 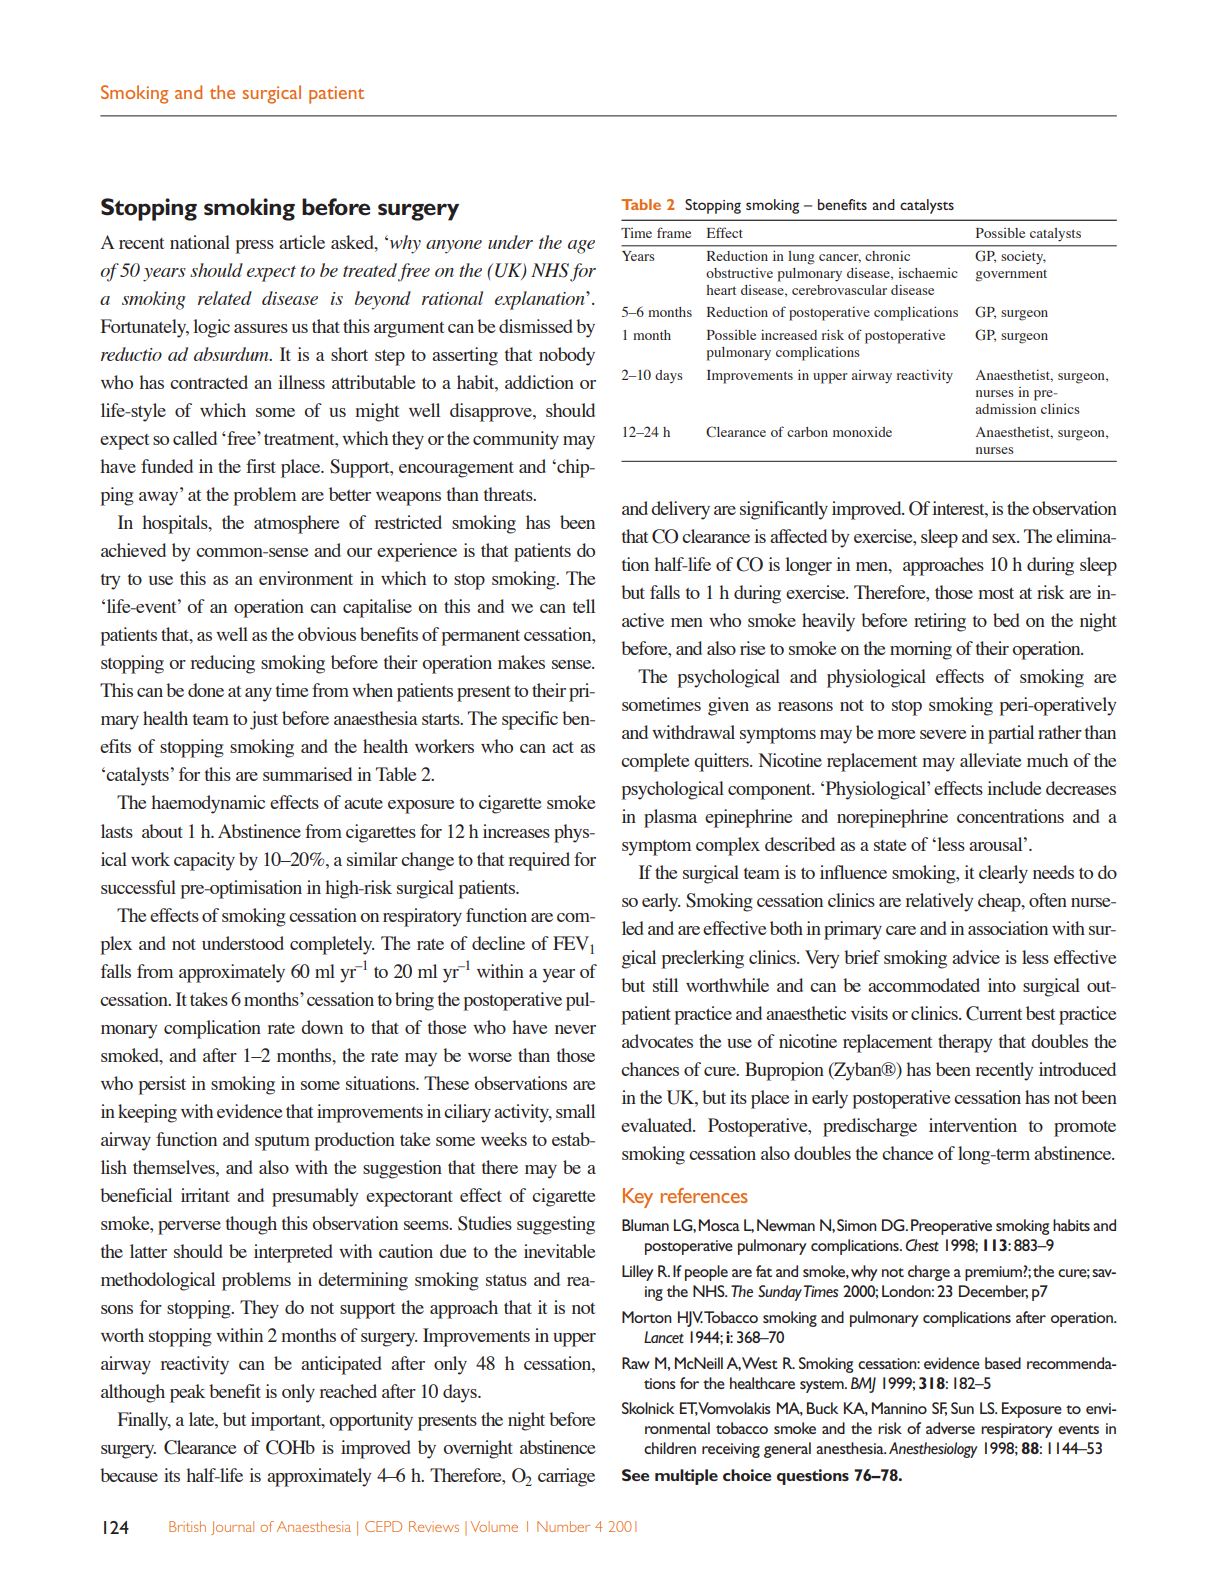 What do you see at coordinates (928, 273) in the page?
I see `ischaemic` at bounding box center [928, 273].
